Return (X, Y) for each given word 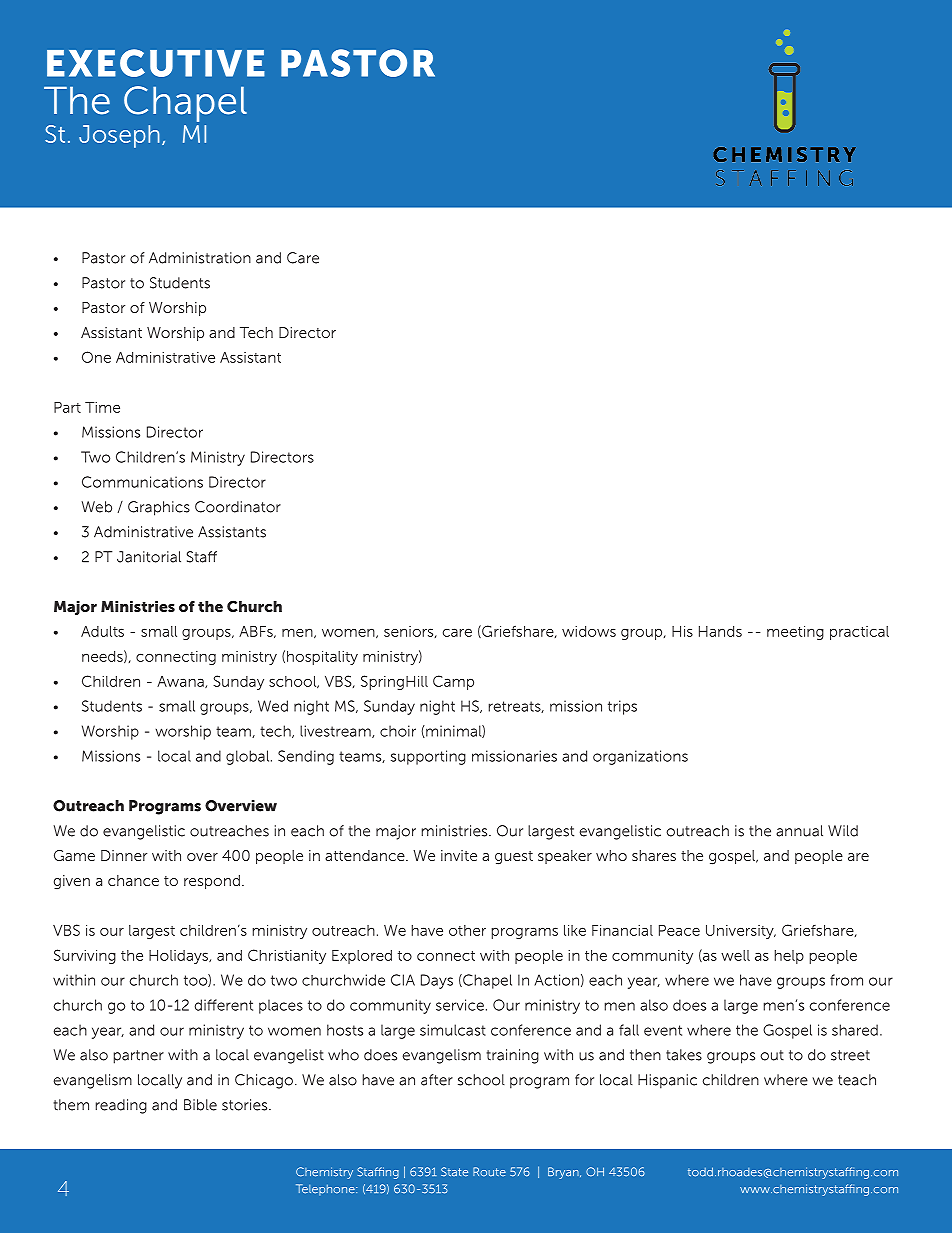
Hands (720, 631)
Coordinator (238, 507)
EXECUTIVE (156, 63)
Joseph (119, 136)
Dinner (124, 855)
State (454, 1172)
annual (799, 831)
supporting (428, 757)
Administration (200, 258)
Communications (142, 482)
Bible (200, 1105)
